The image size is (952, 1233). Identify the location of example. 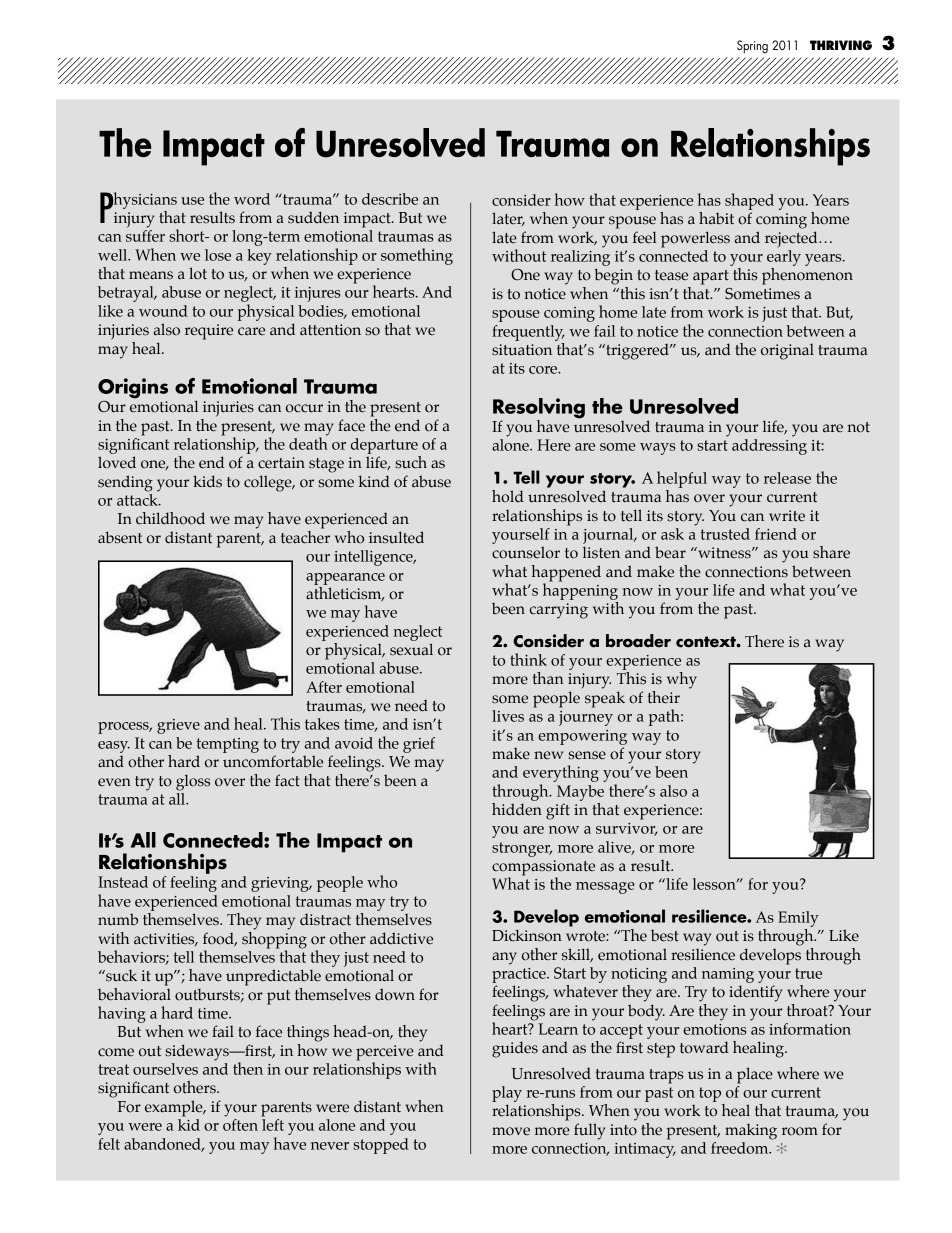
(175, 1108).
